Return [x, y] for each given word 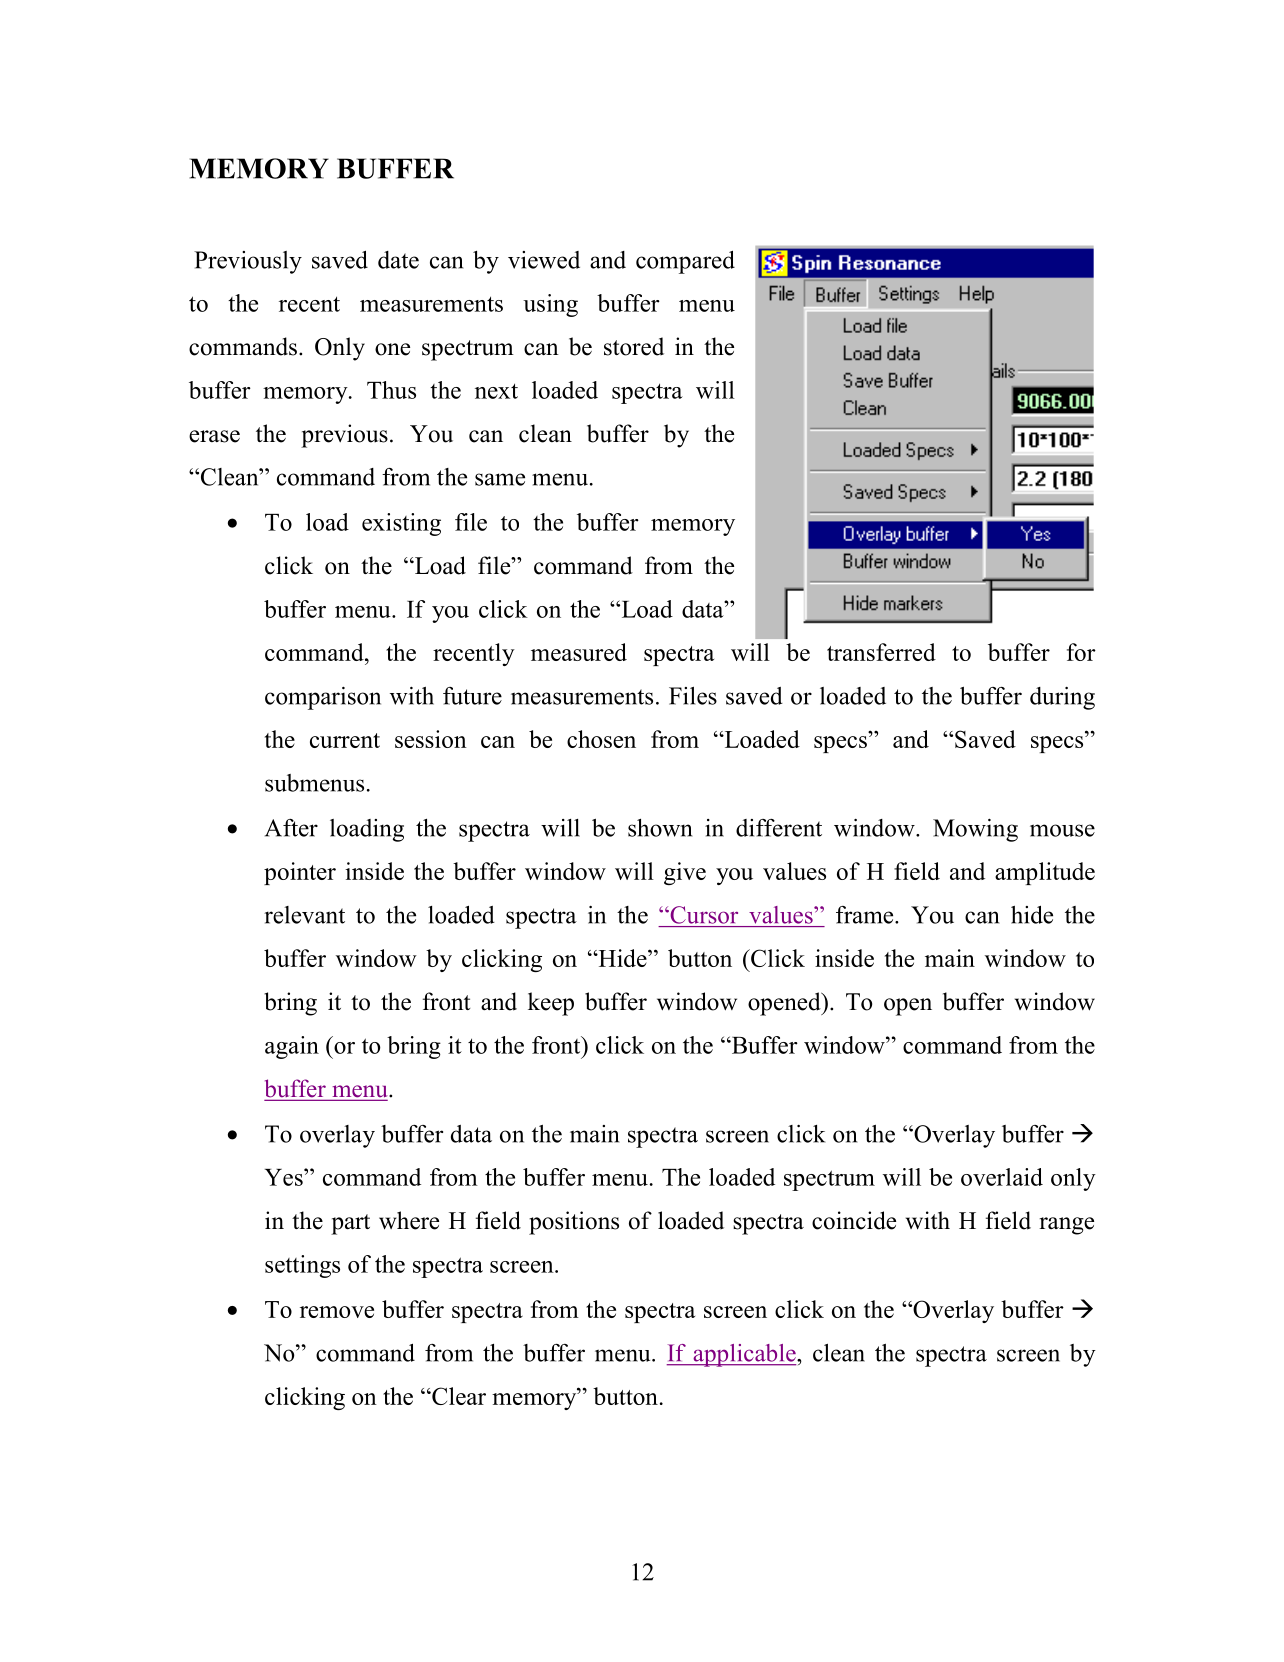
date [398, 260]
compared [685, 262]
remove [337, 1312]
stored [634, 346]
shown [660, 828]
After [291, 828]
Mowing [975, 830]
